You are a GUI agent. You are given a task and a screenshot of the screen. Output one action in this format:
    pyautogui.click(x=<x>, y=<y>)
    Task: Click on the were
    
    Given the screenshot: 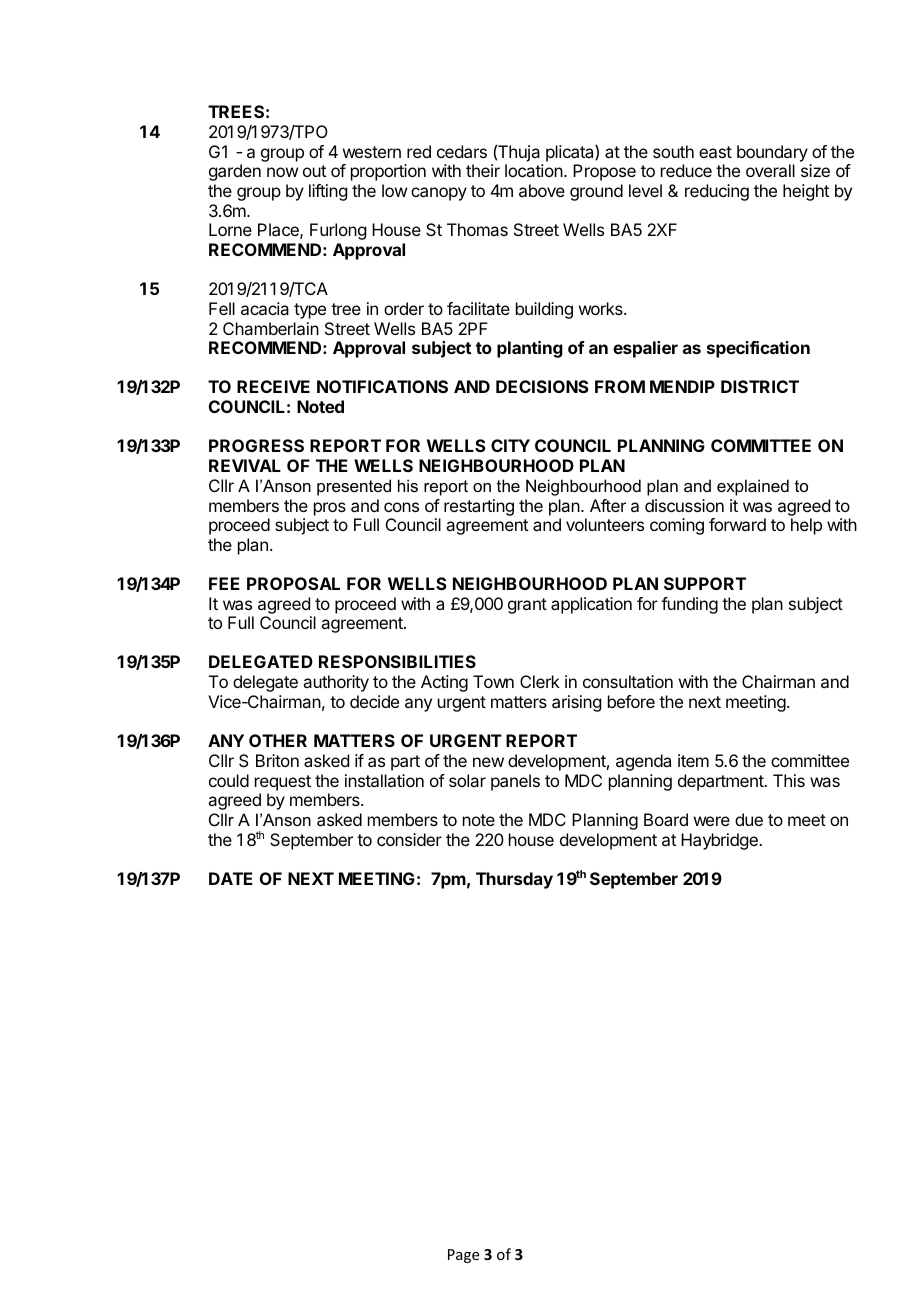 What is the action you would take?
    pyautogui.click(x=712, y=821)
